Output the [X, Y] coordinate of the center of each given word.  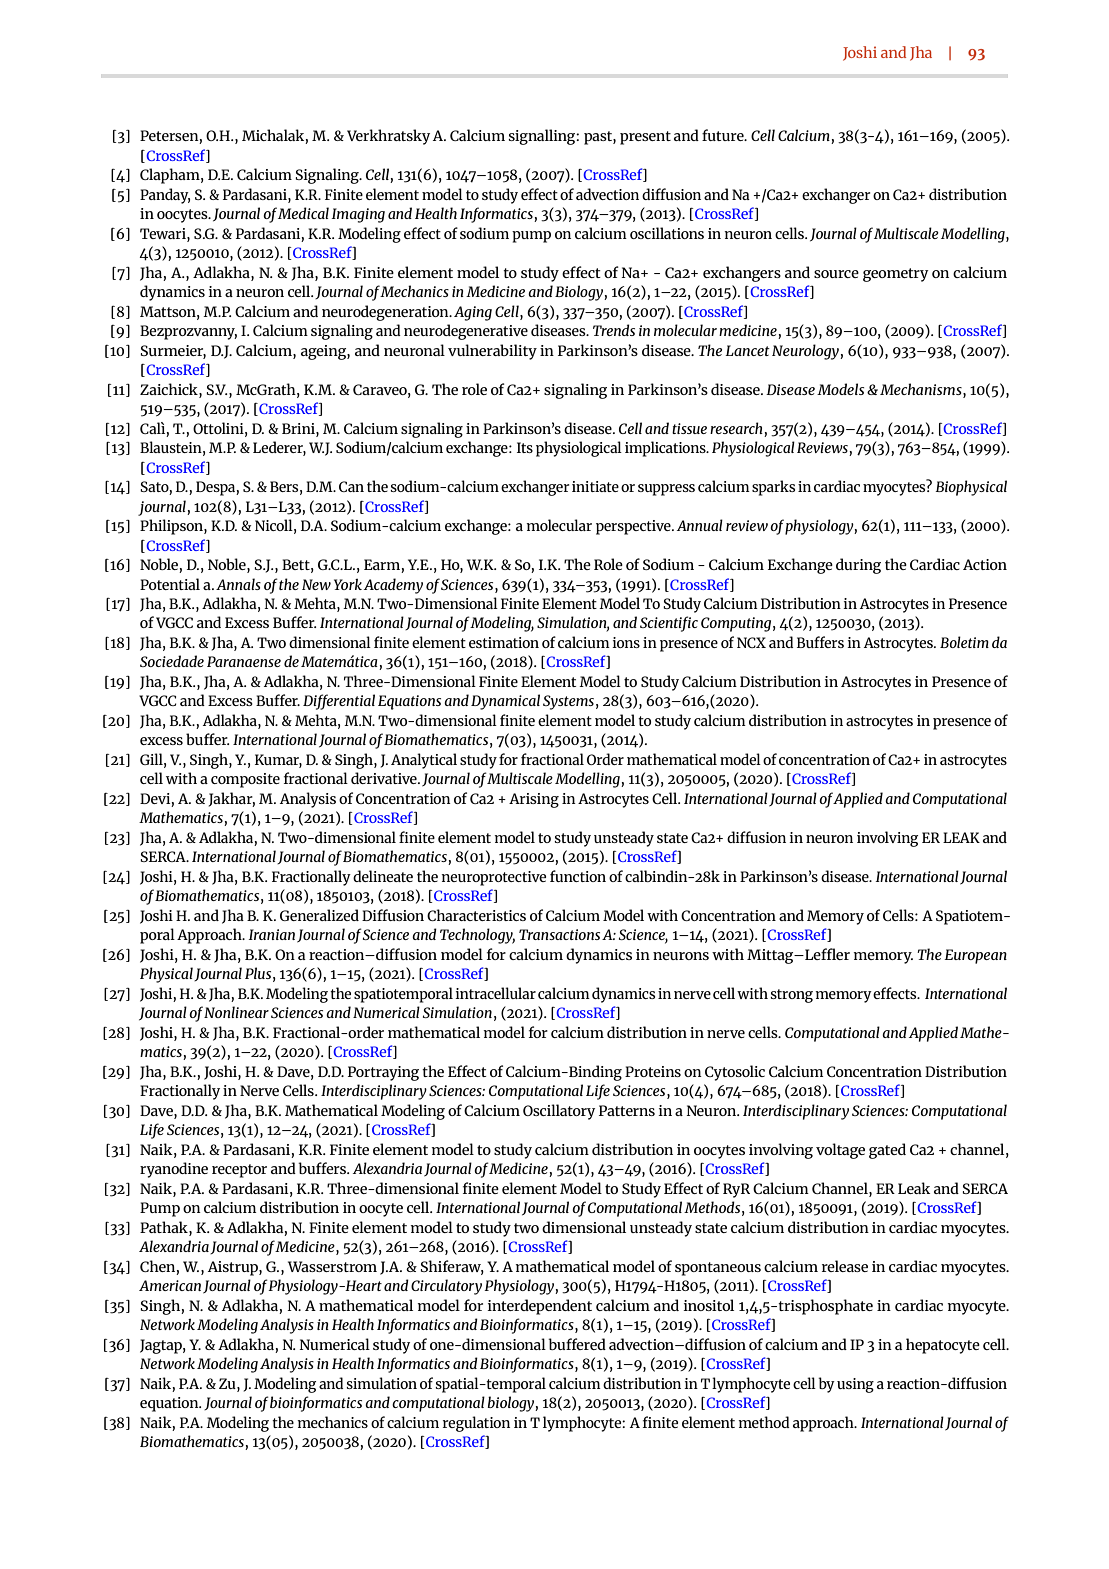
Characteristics [476, 915]
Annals [238, 584]
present [645, 138]
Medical [303, 213]
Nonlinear [236, 1012]
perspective [634, 527]
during [858, 566]
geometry [896, 275]
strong [791, 996]
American [170, 1285]
